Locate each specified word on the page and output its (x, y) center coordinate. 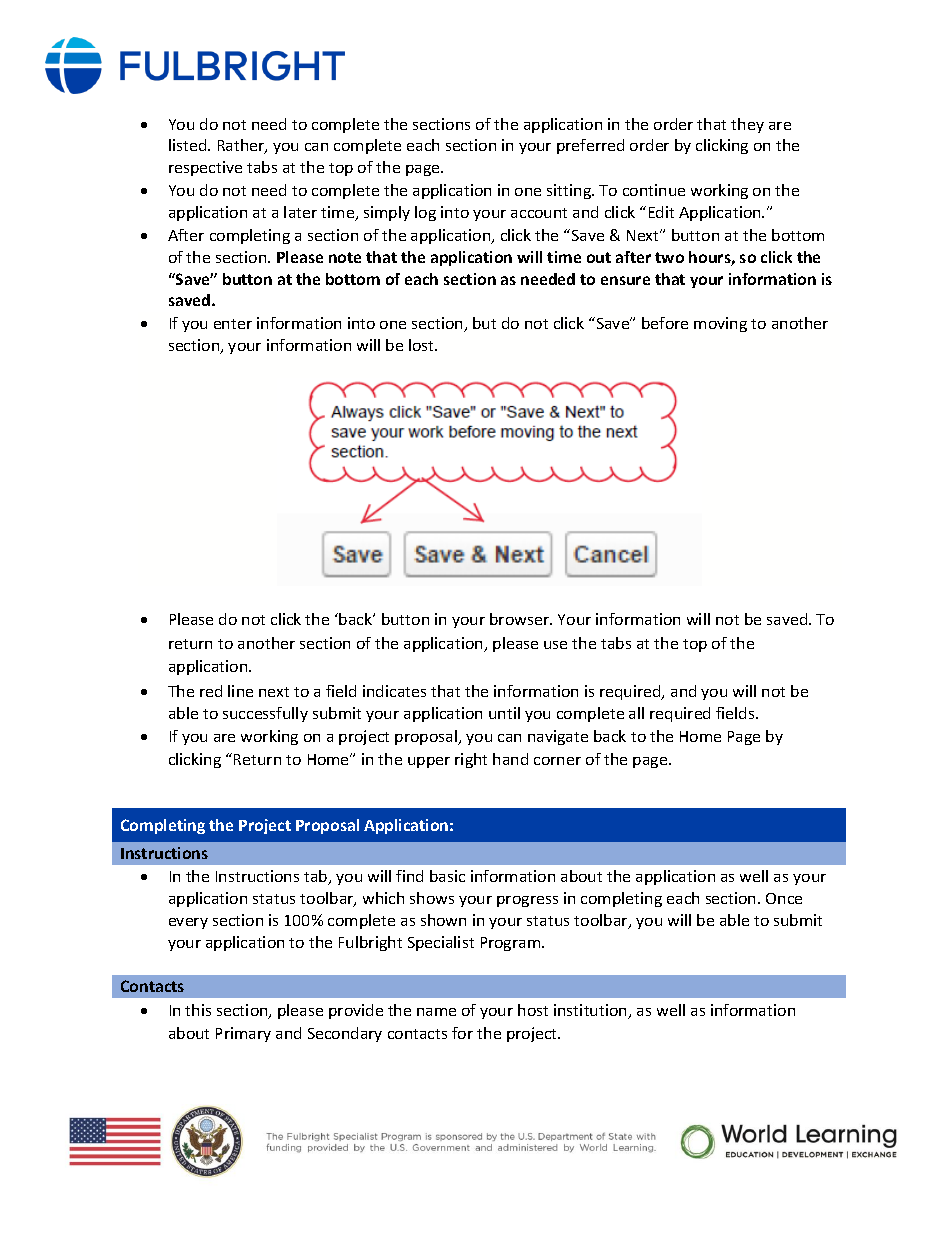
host (533, 1010)
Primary (243, 1034)
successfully (265, 714)
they (747, 125)
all (636, 713)
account (539, 213)
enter (233, 324)
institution (592, 1011)
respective (205, 168)
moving (720, 324)
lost (423, 345)
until (504, 713)
